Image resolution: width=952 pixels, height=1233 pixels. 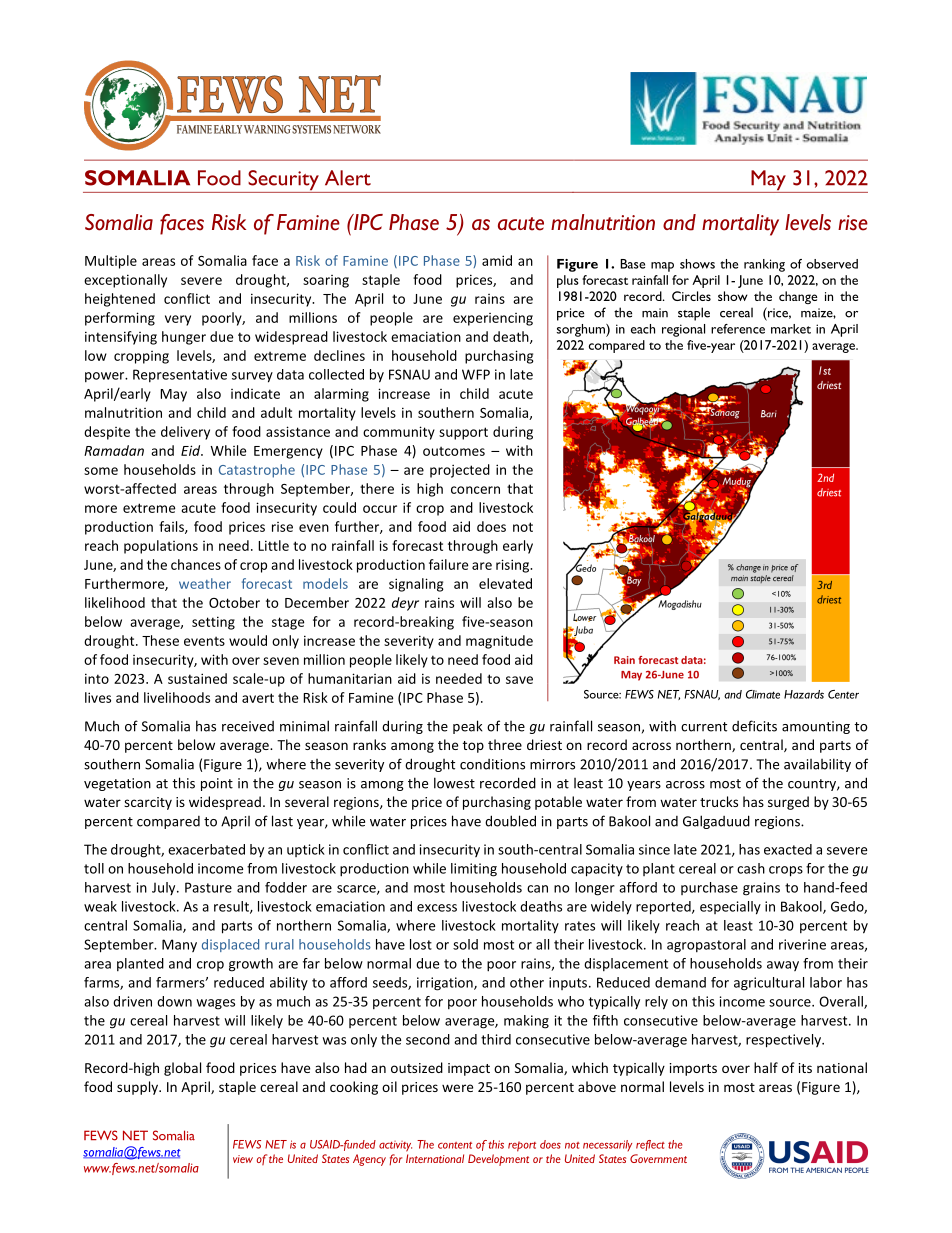 What do you see at coordinates (243, 1159) in the document?
I see `view` at bounding box center [243, 1159].
